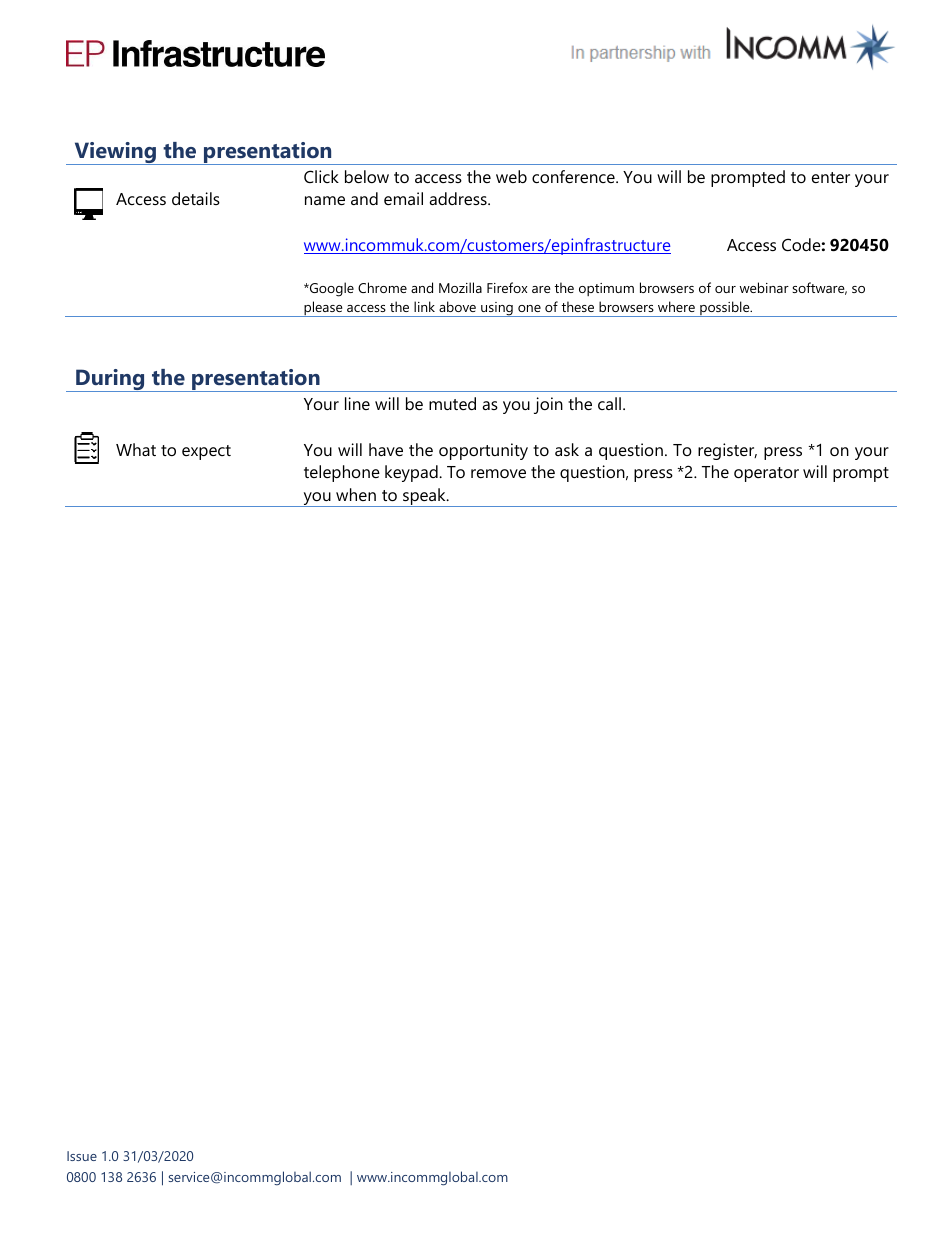 The height and width of the screenshot is (1233, 952). Describe the element at coordinates (831, 177) in the screenshot. I see `enter` at that location.
